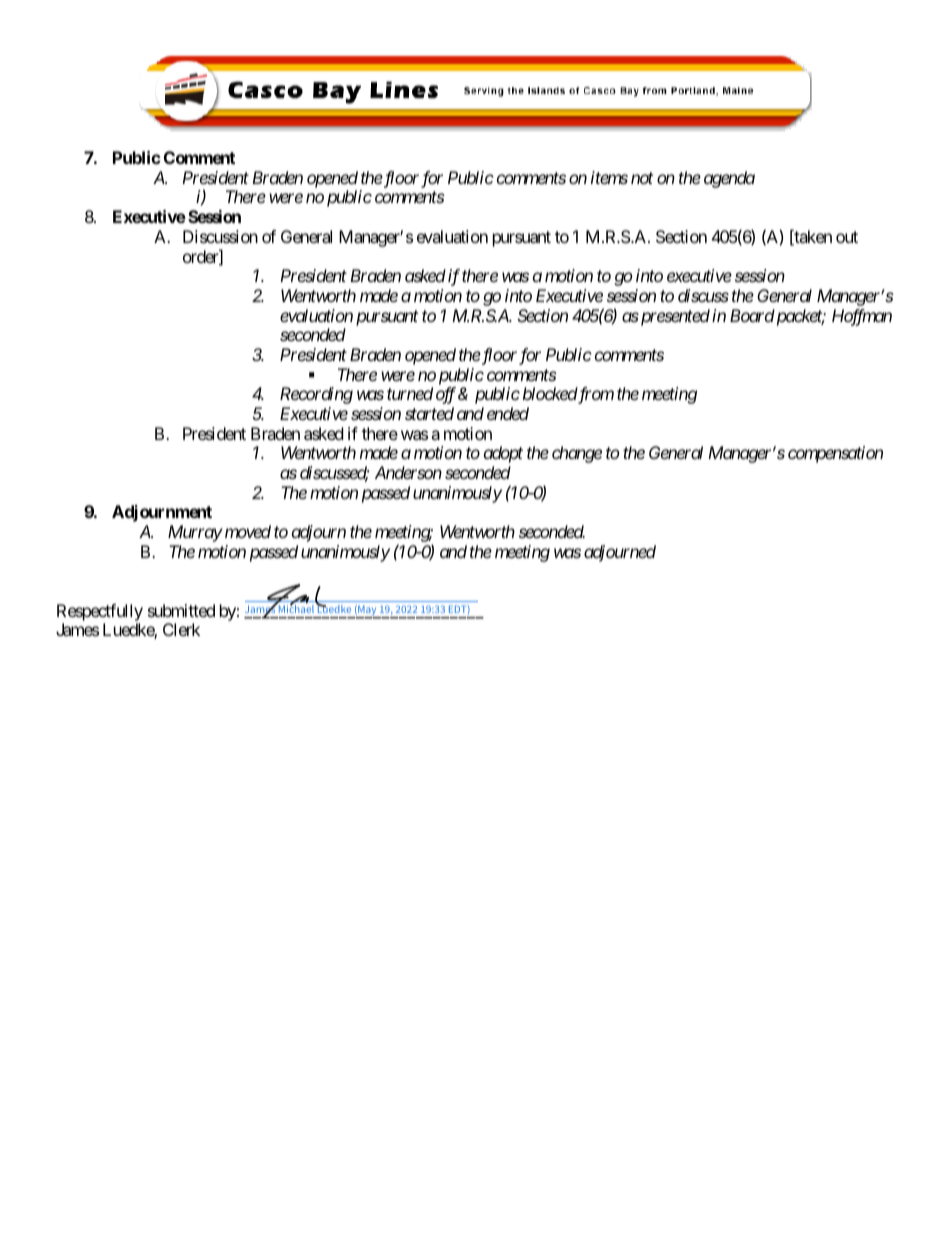 The image size is (952, 1233). What do you see at coordinates (752, 315) in the screenshot?
I see `Board` at bounding box center [752, 315].
